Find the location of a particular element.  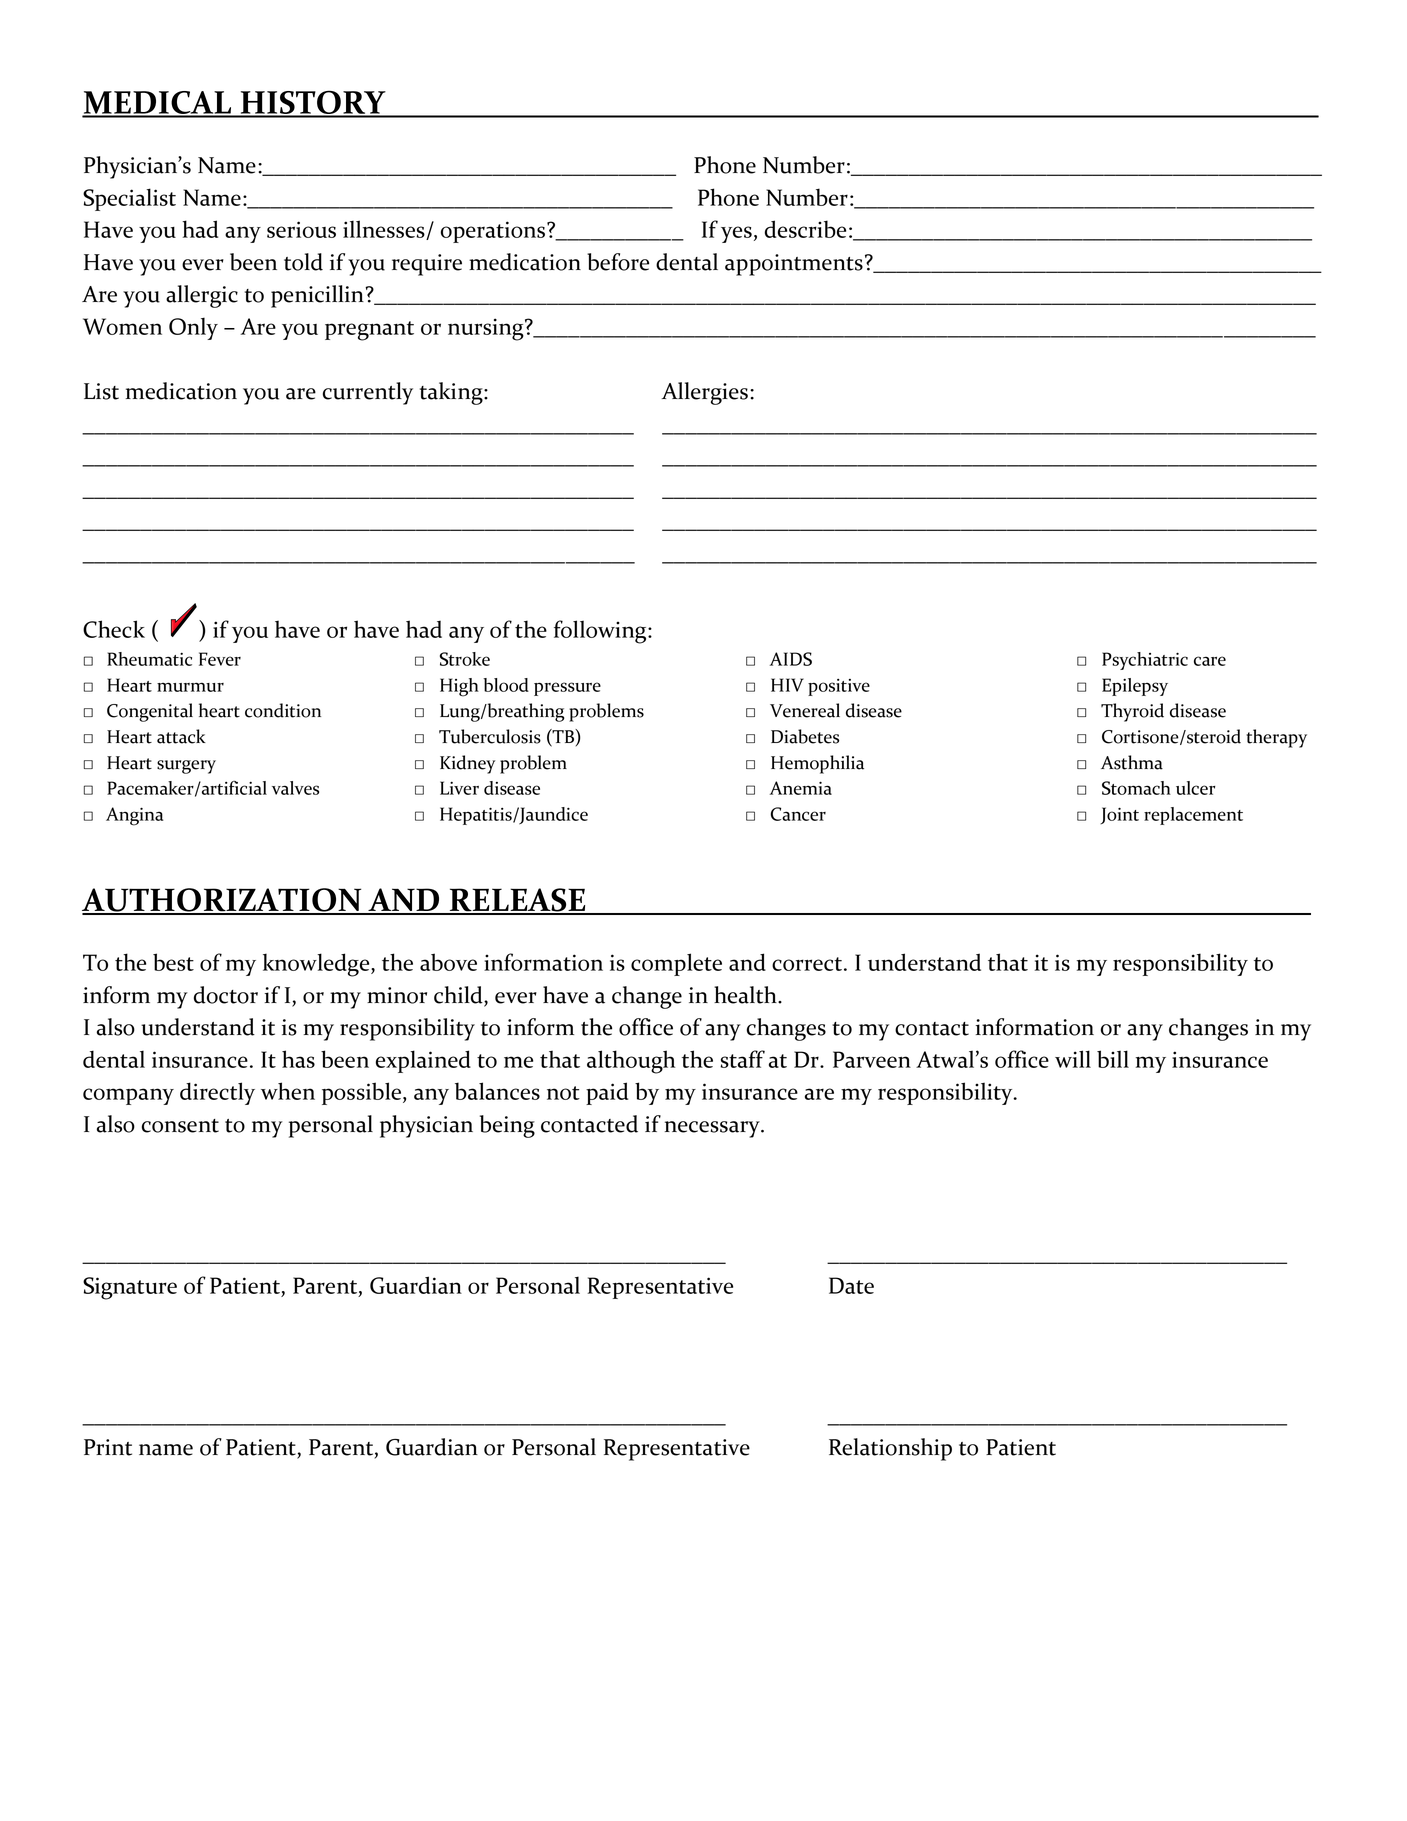

Date is located at coordinates (851, 1285).
